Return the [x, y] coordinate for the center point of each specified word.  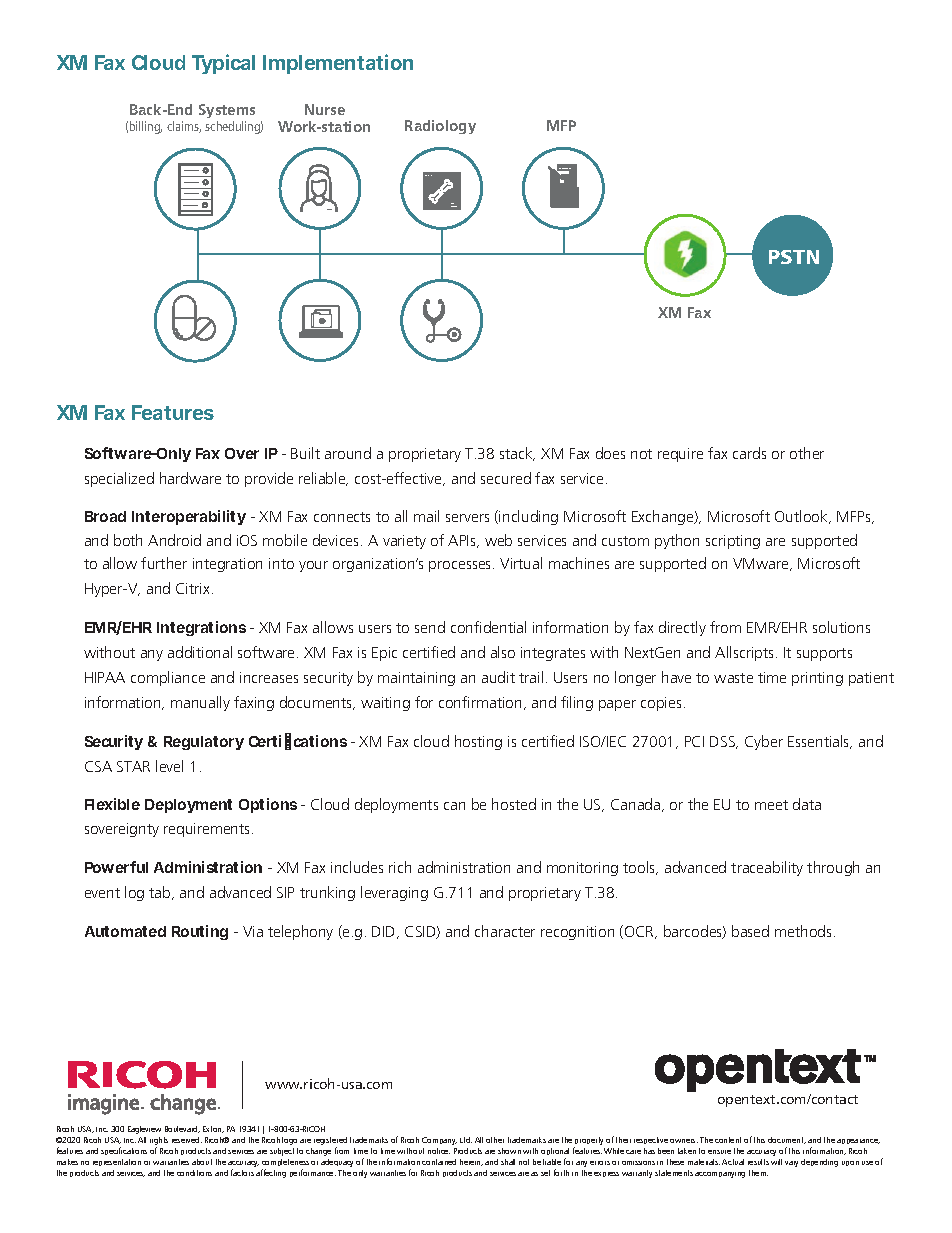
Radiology [440, 127]
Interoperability [189, 517]
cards [749, 453]
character [505, 931]
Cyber [764, 742]
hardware [190, 478]
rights [159, 1142]
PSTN [794, 257]
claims [184, 127]
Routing [200, 932]
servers [467, 518]
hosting [478, 742]
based [750, 931]
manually [200, 703]
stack [517, 454]
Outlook [802, 517]
